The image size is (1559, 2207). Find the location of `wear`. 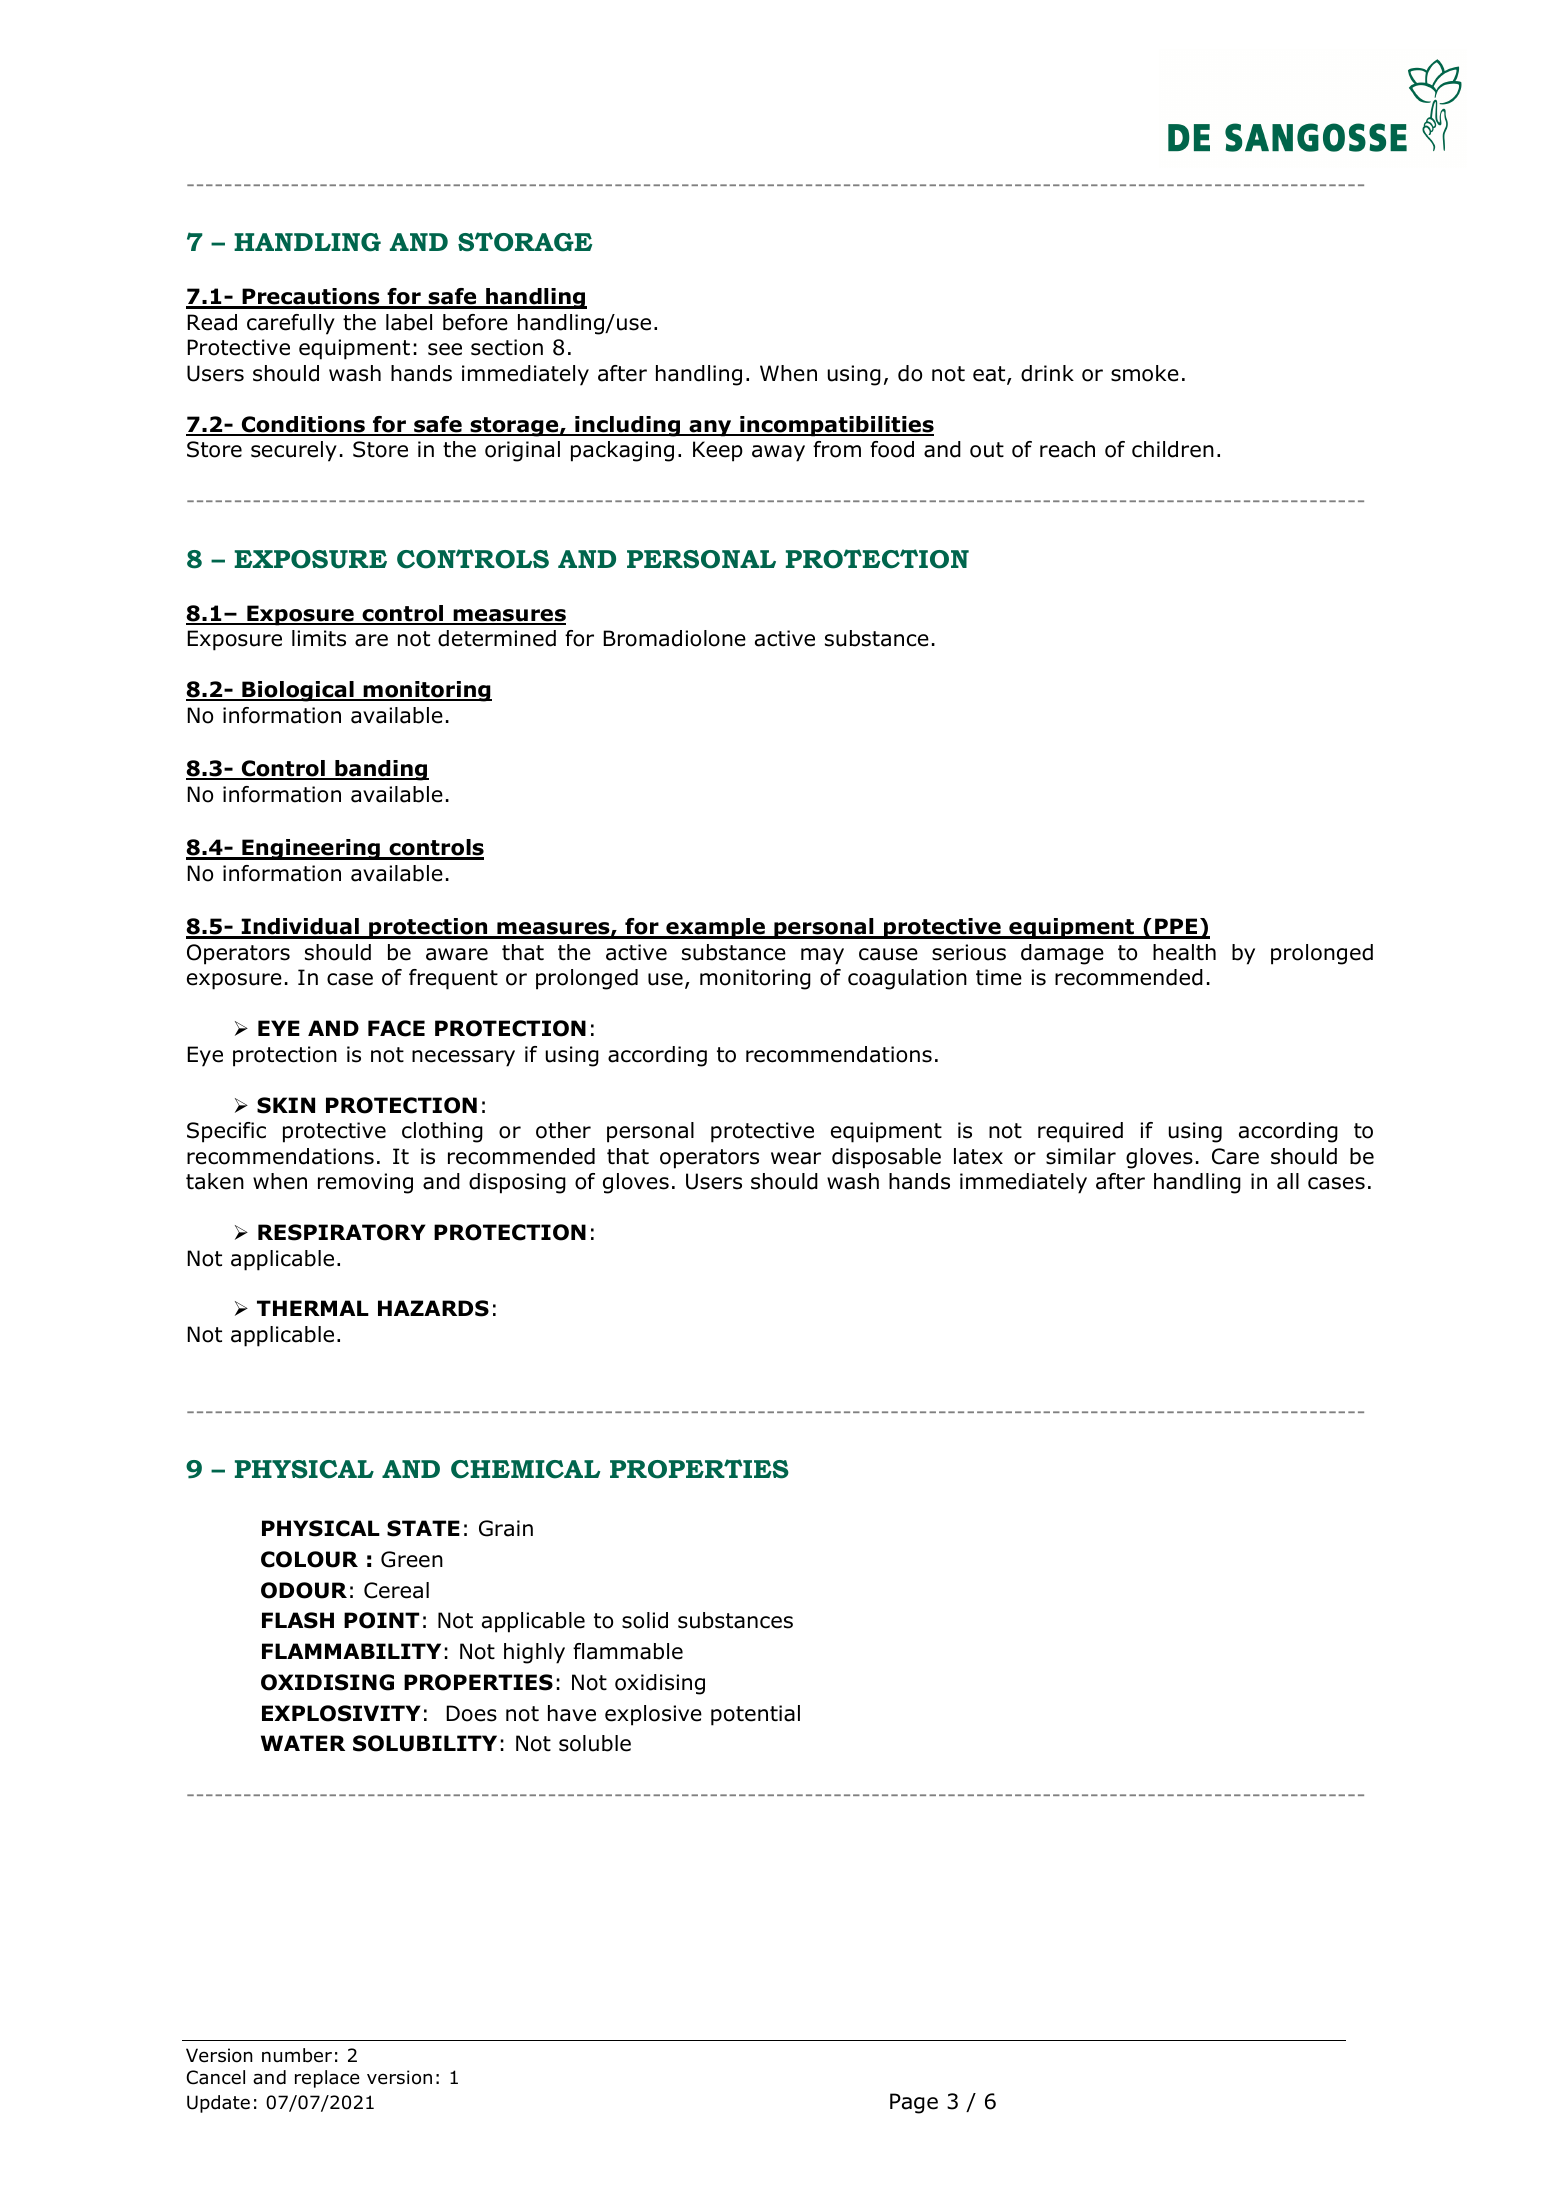

wear is located at coordinates (796, 1158).
